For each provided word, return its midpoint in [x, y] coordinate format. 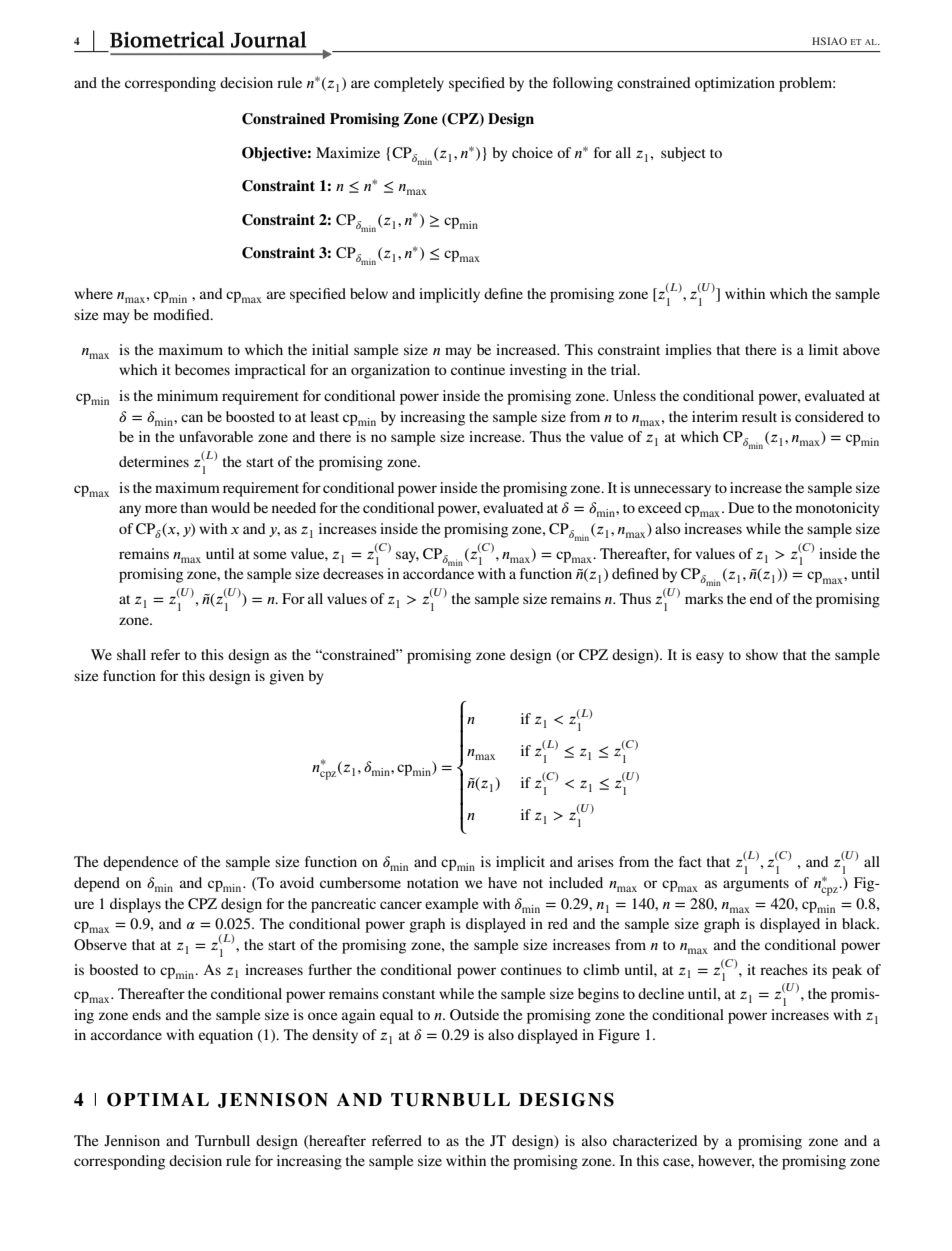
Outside [474, 1015]
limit [823, 349]
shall [131, 654]
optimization [735, 84]
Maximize [348, 152]
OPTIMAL [158, 1100]
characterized [655, 1140]
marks [704, 598]
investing [538, 371]
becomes [202, 369]
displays [135, 905]
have [502, 882]
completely [409, 84]
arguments [756, 885]
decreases [353, 573]
